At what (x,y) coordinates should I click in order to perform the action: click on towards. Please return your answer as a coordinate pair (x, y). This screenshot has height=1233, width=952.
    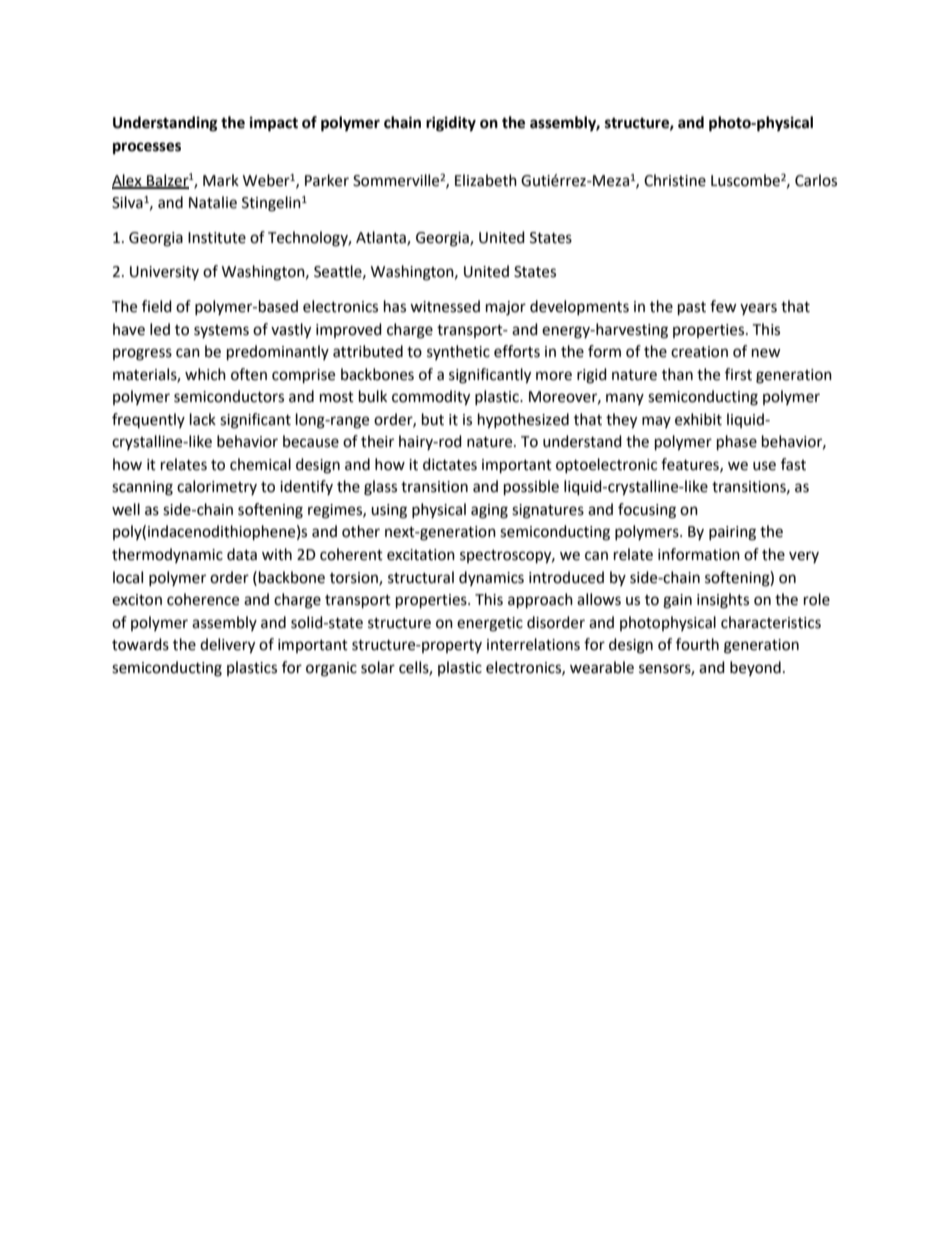
    Looking at the image, I should click on (140, 644).
